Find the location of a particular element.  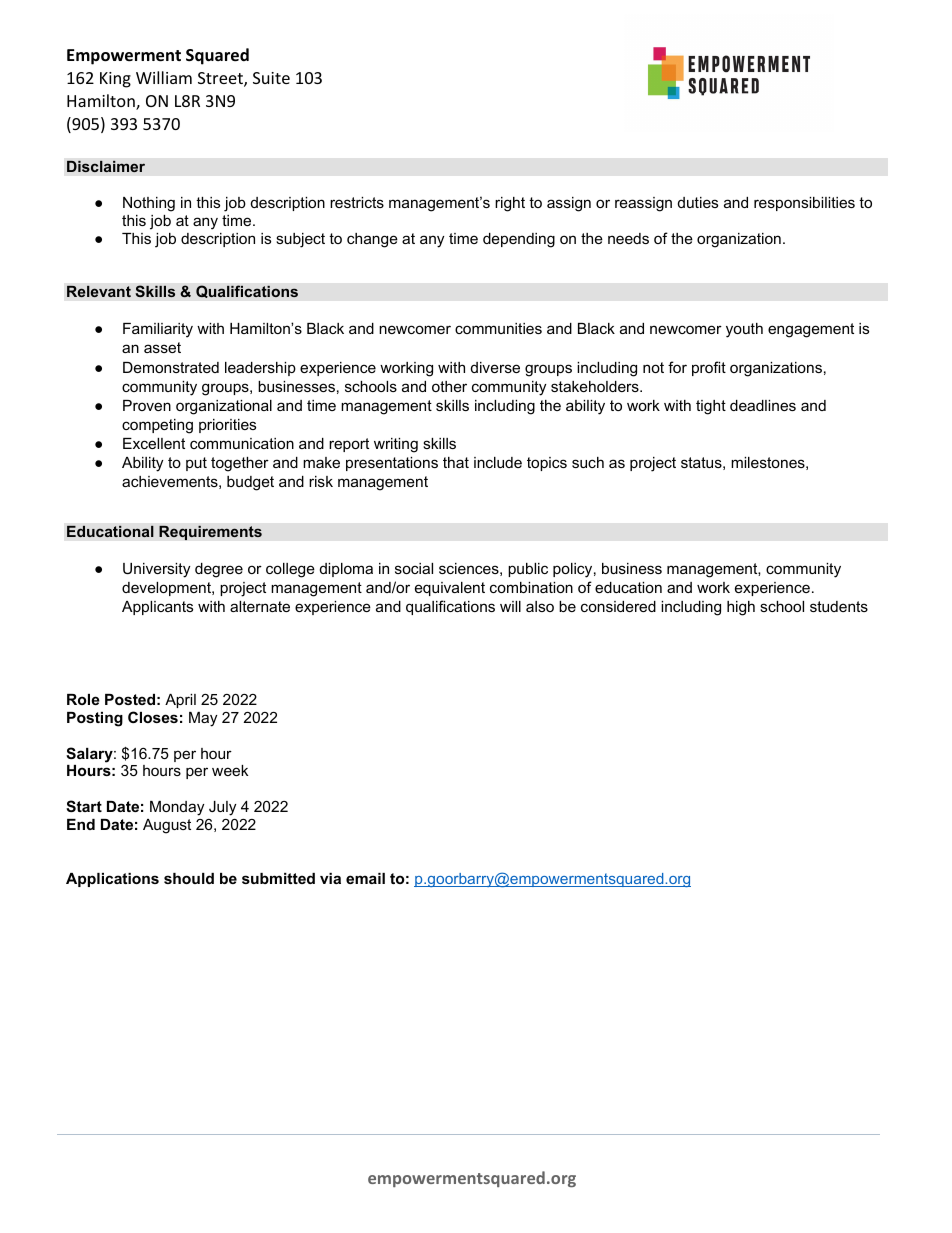

Applicants is located at coordinates (157, 608).
